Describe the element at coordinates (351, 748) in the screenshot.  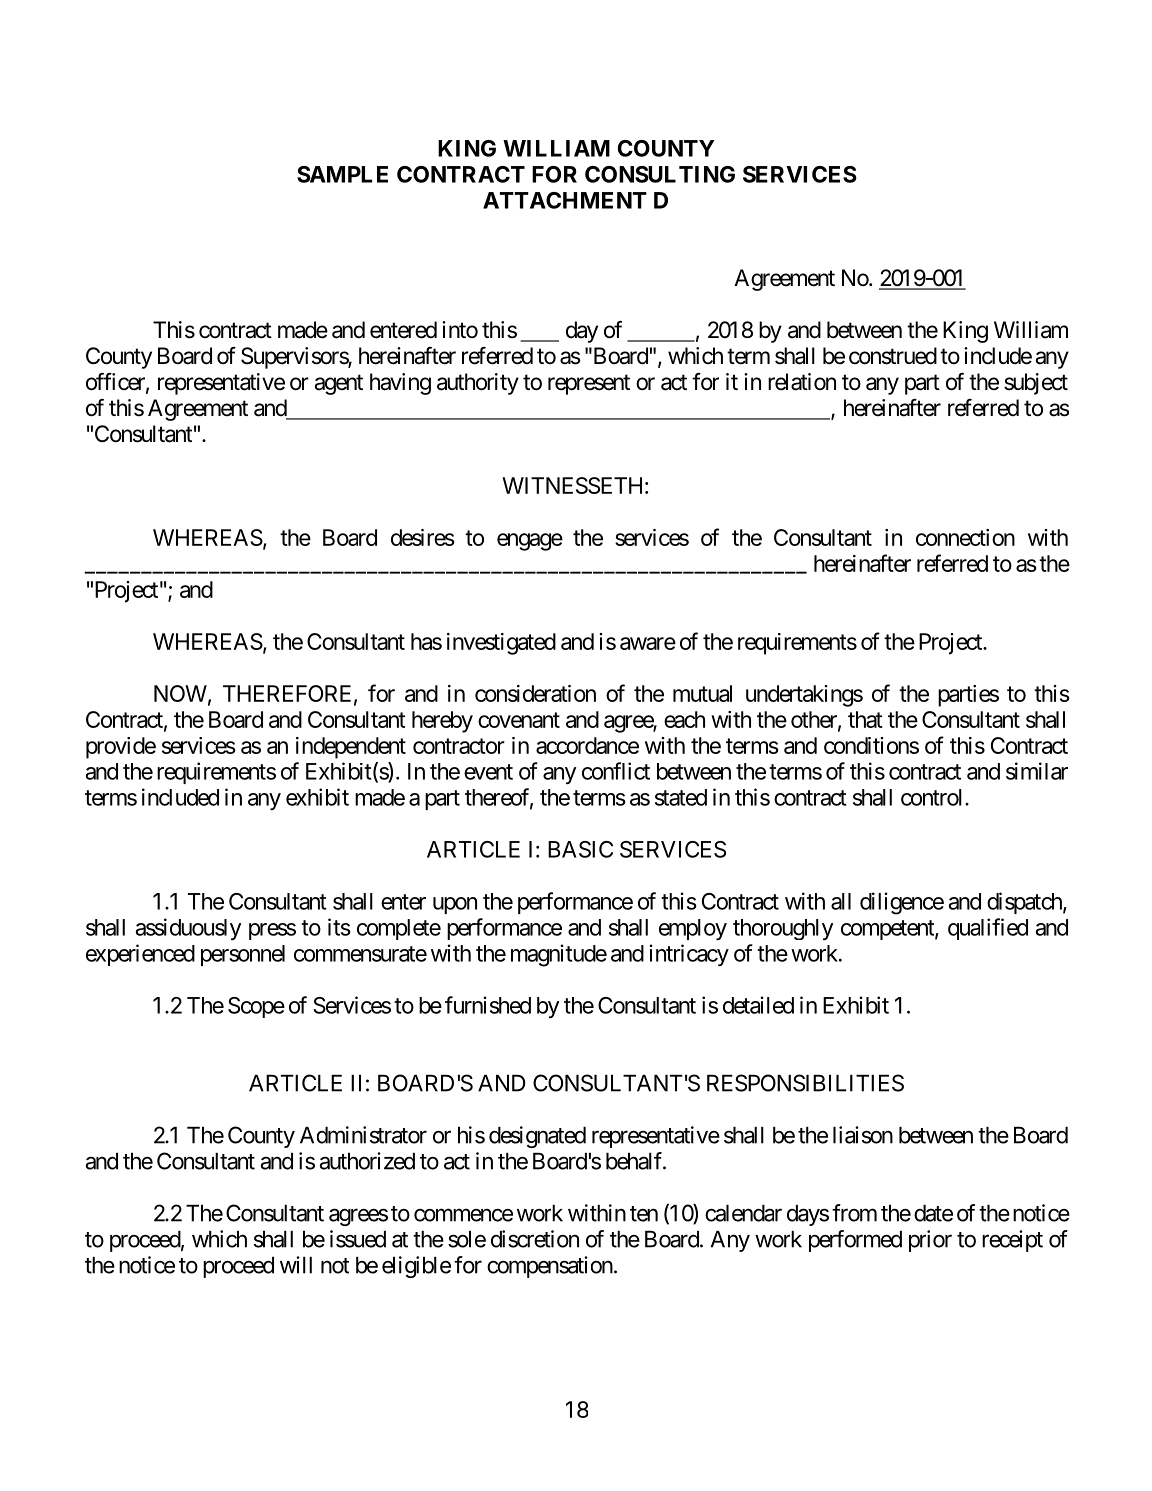
I see `independent` at that location.
